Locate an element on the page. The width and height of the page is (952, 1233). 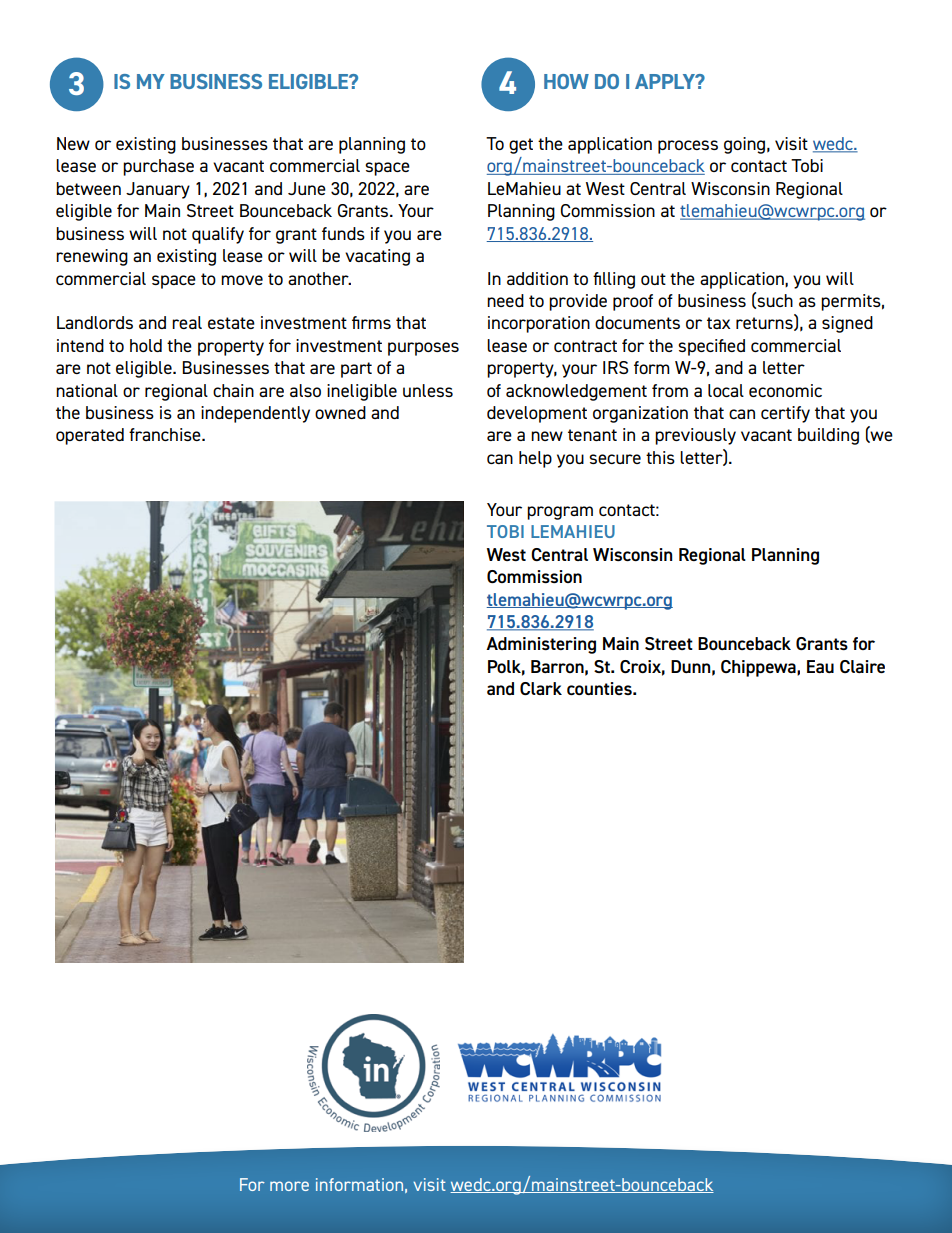
unless is located at coordinates (428, 390).
